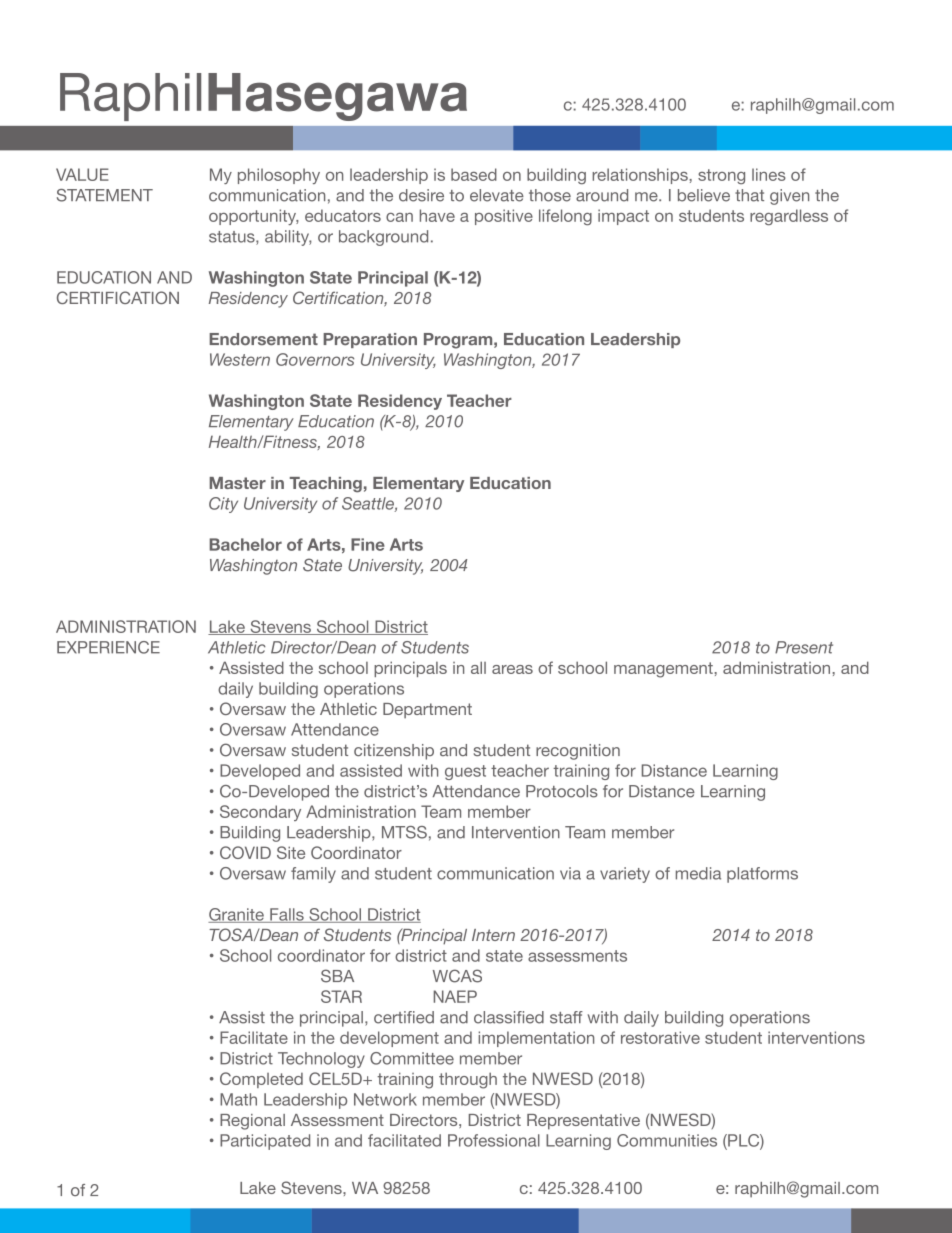  What do you see at coordinates (404, 832) in the screenshot?
I see `MTSS` at bounding box center [404, 832].
